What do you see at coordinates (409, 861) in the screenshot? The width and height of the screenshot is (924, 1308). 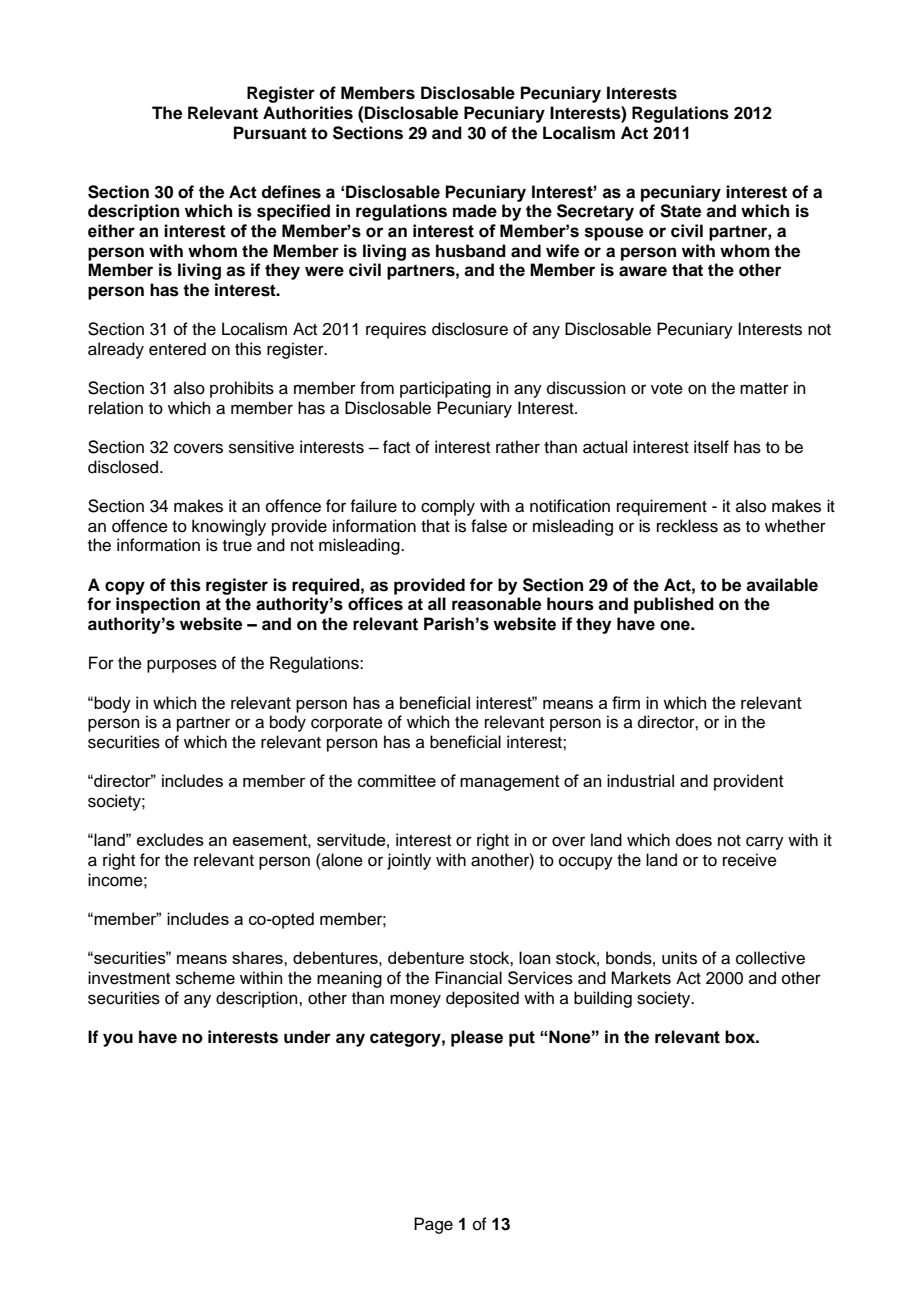 I see `jointly` at bounding box center [409, 861].
